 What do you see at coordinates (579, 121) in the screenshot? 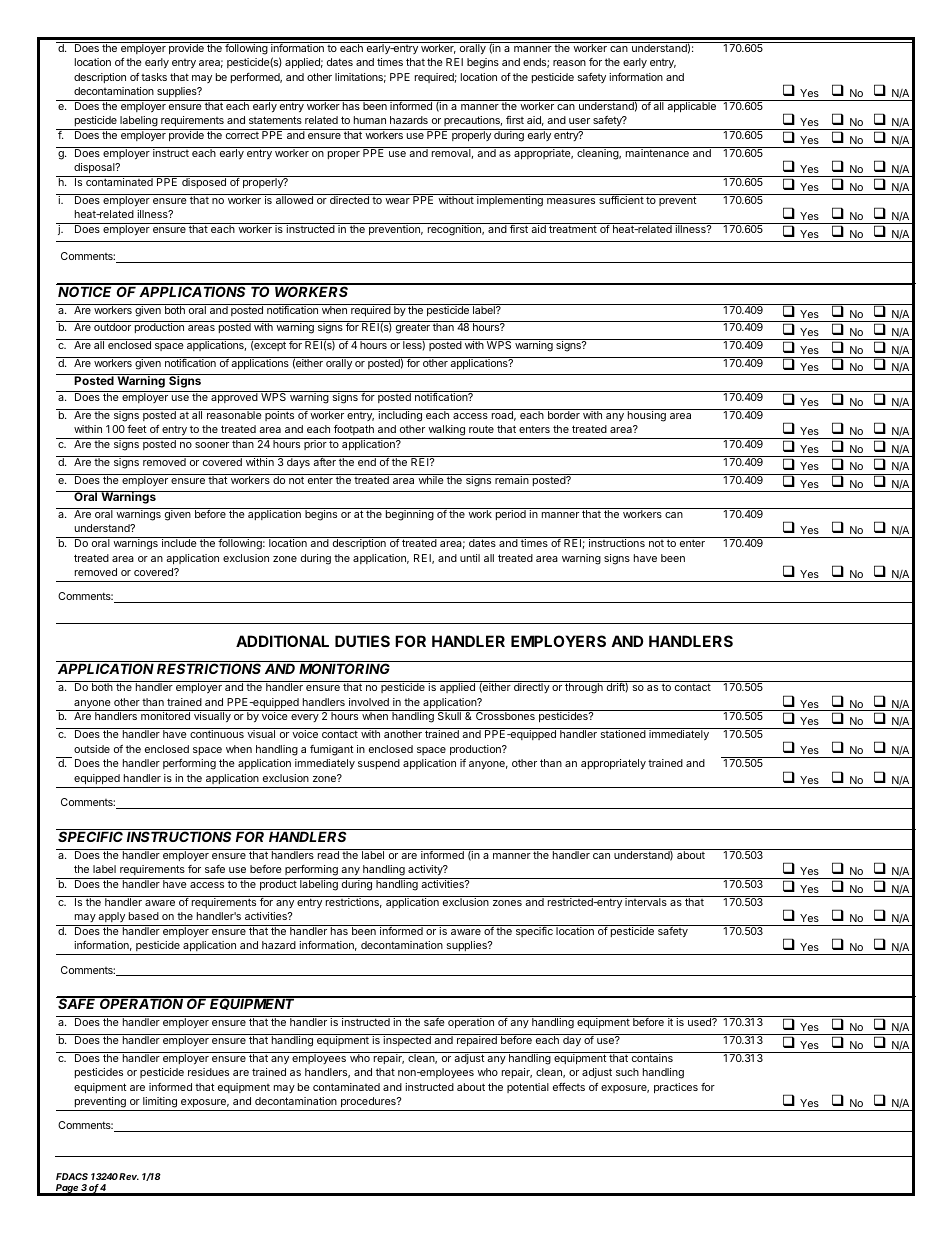
I see `user` at bounding box center [579, 121].
